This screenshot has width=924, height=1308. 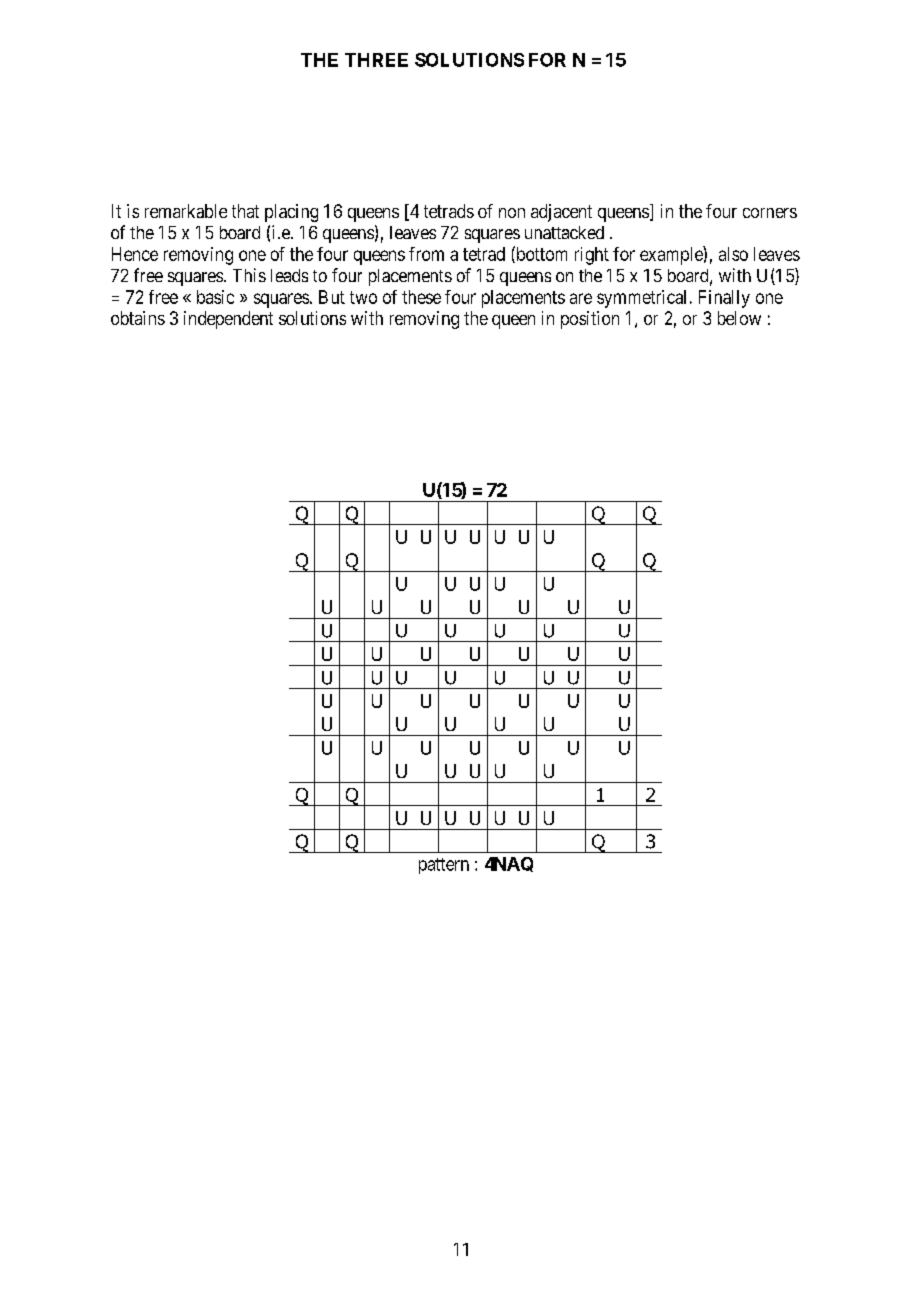 I want to click on these, so click(x=421, y=297).
